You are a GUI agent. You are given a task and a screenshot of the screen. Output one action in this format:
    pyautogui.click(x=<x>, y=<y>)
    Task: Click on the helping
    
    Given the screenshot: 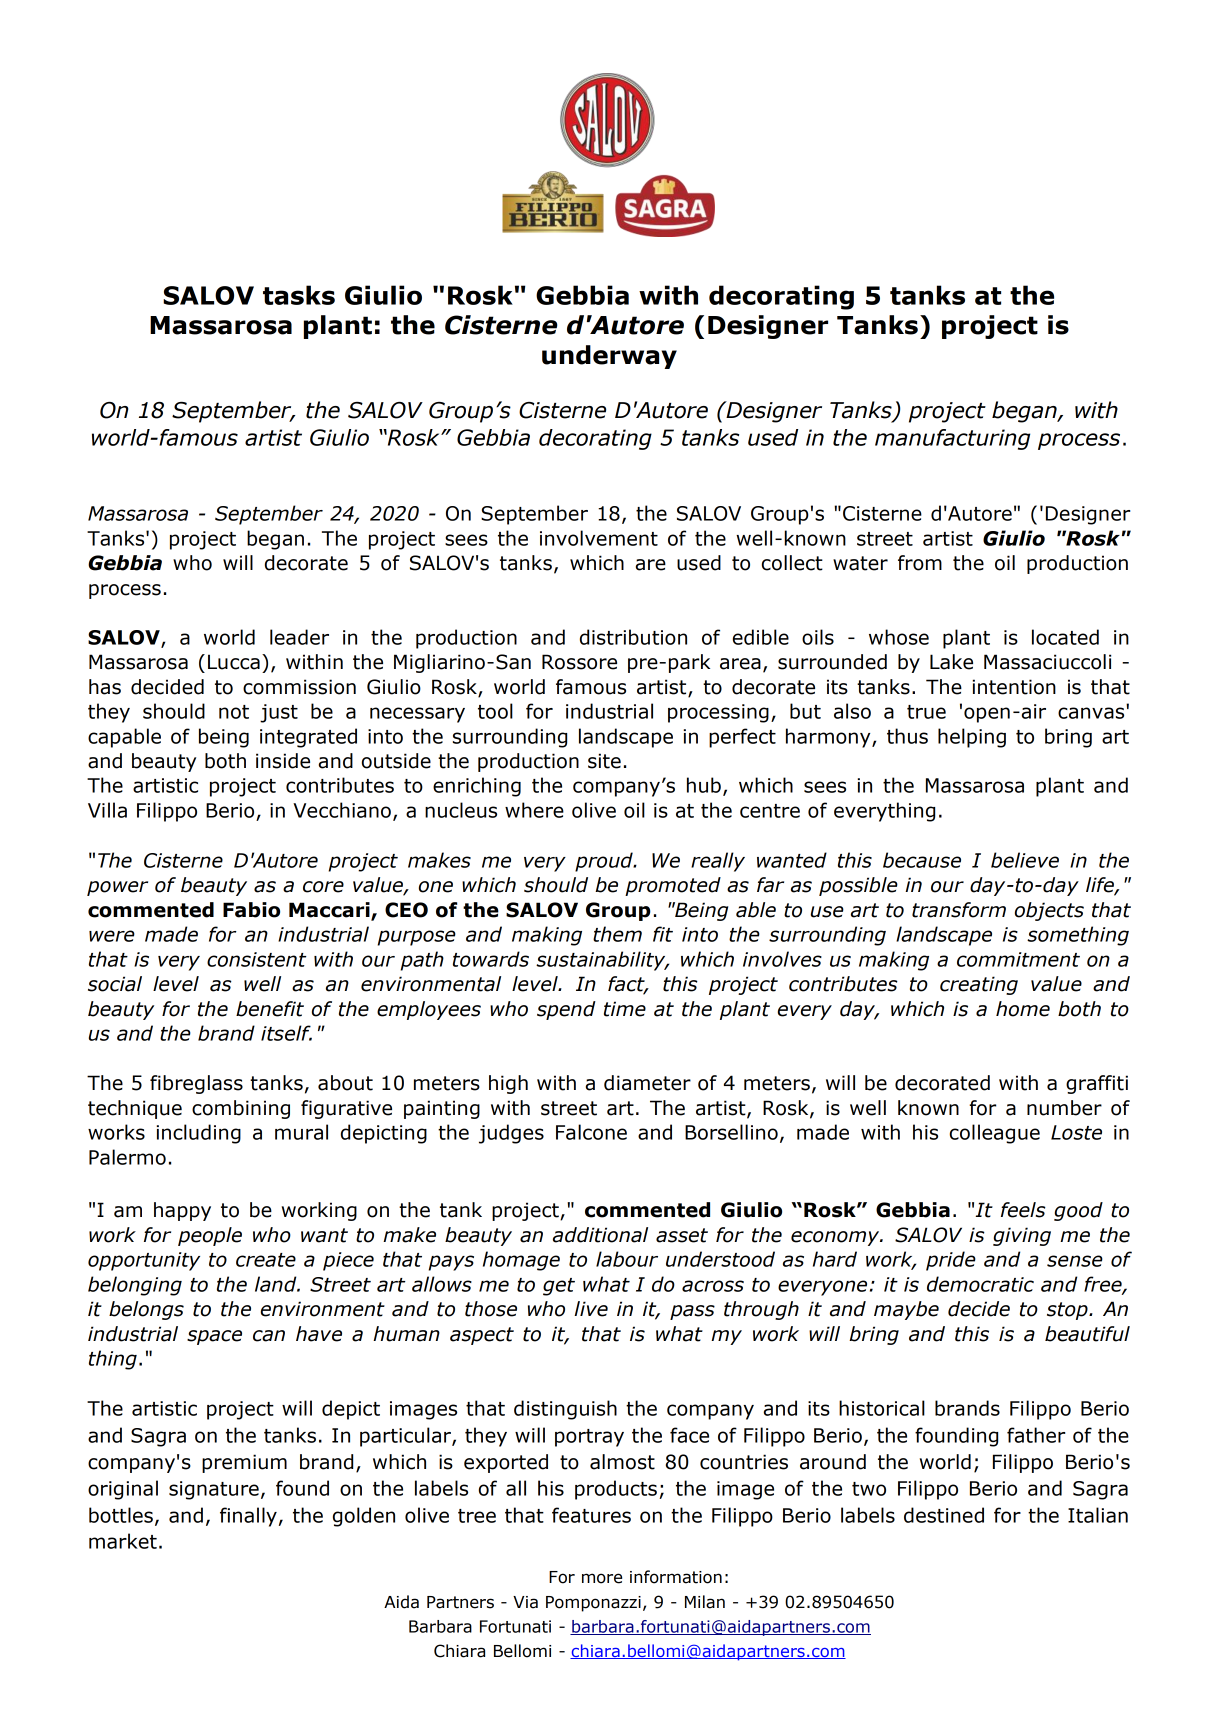 What is the action you would take?
    pyautogui.click(x=972, y=738)
